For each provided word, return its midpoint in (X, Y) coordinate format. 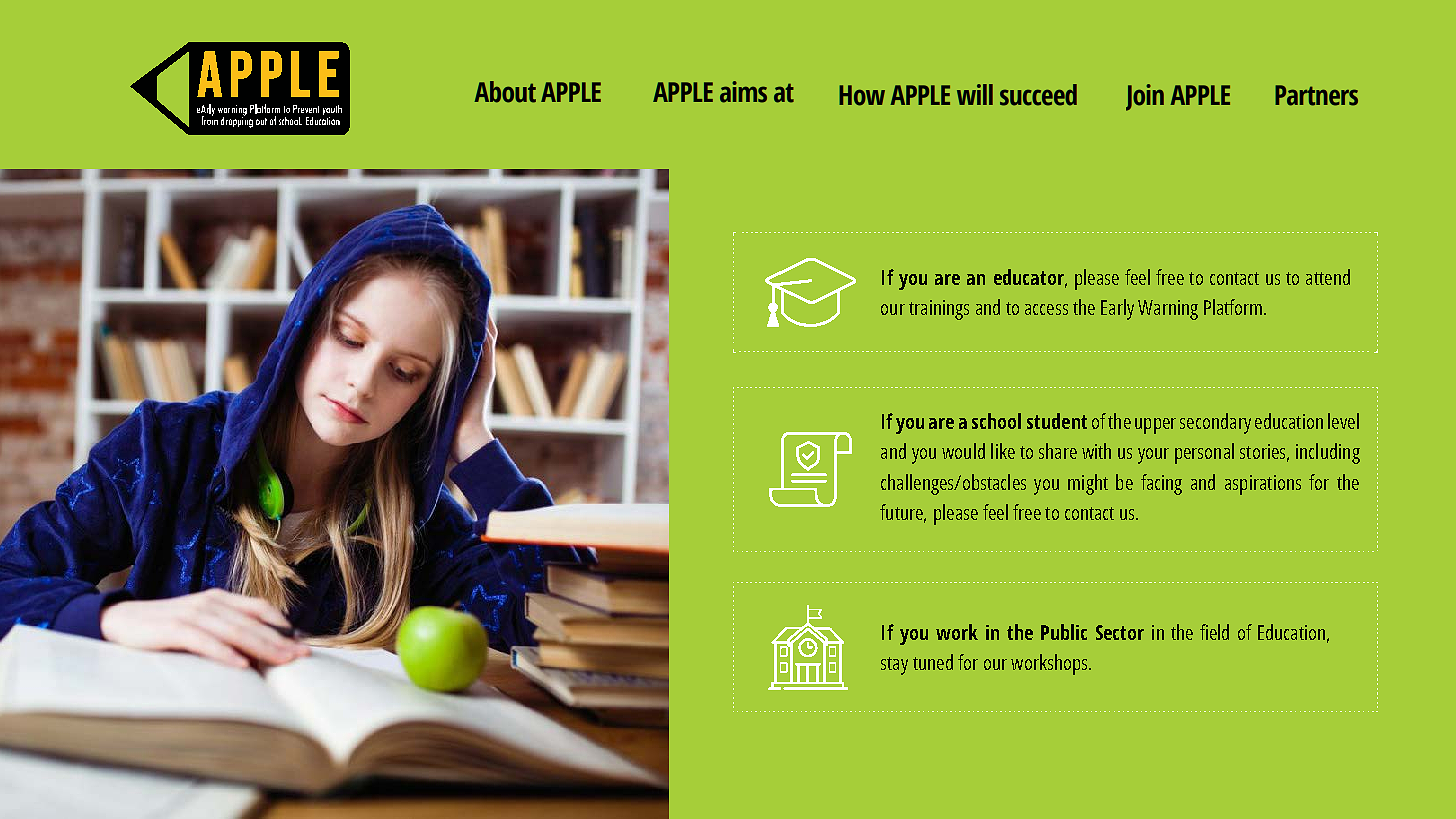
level (1343, 421)
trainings (939, 310)
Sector (1120, 632)
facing (1161, 484)
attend (1328, 277)
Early (1117, 309)
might (1088, 484)
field (1214, 632)
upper (1155, 426)
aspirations (1263, 485)
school (996, 421)
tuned (933, 662)
